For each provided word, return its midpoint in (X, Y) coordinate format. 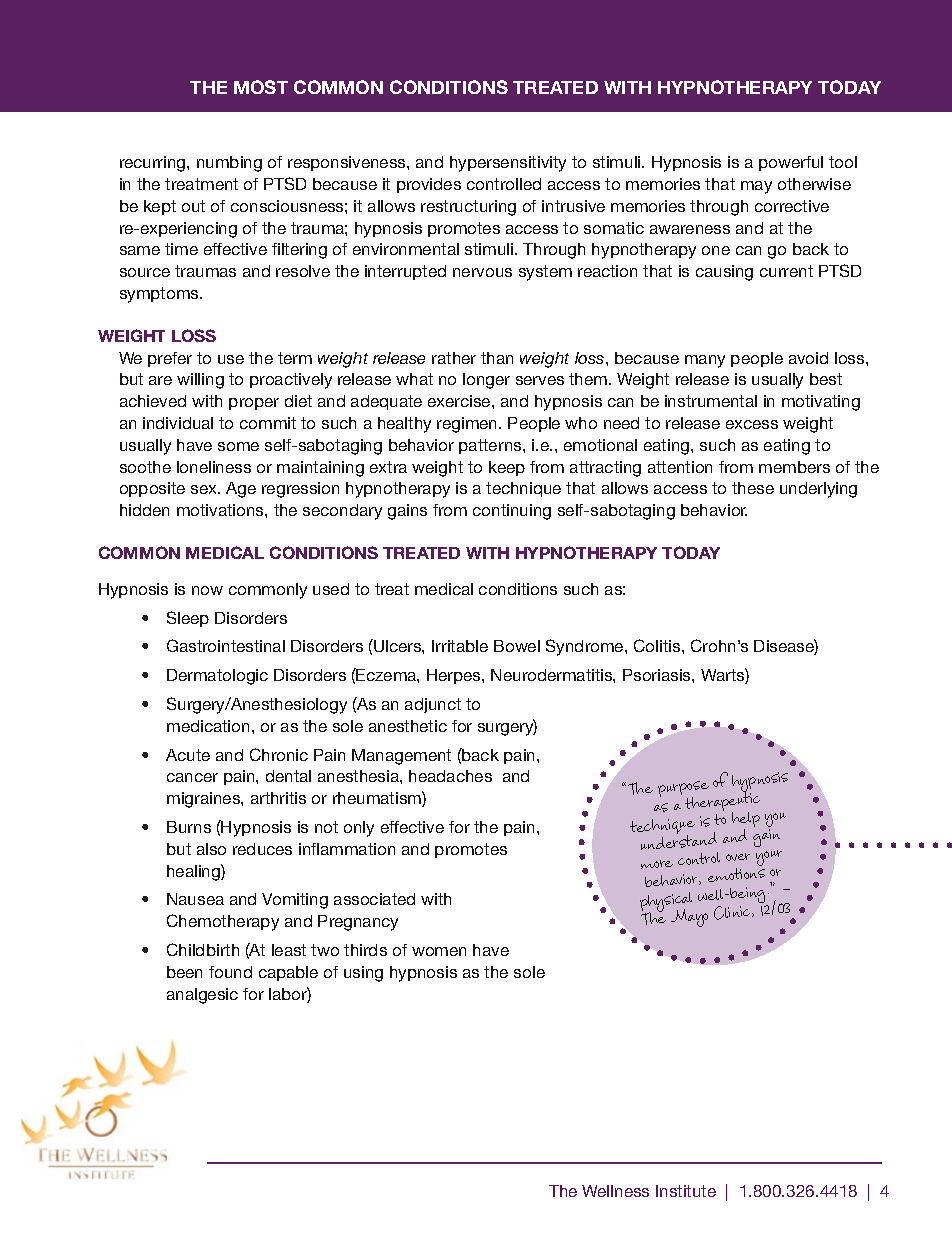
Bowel (517, 646)
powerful (791, 163)
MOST (261, 87)
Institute (686, 1191)
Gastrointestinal (226, 645)
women (439, 951)
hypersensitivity (508, 164)
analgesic (202, 996)
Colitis (658, 645)
